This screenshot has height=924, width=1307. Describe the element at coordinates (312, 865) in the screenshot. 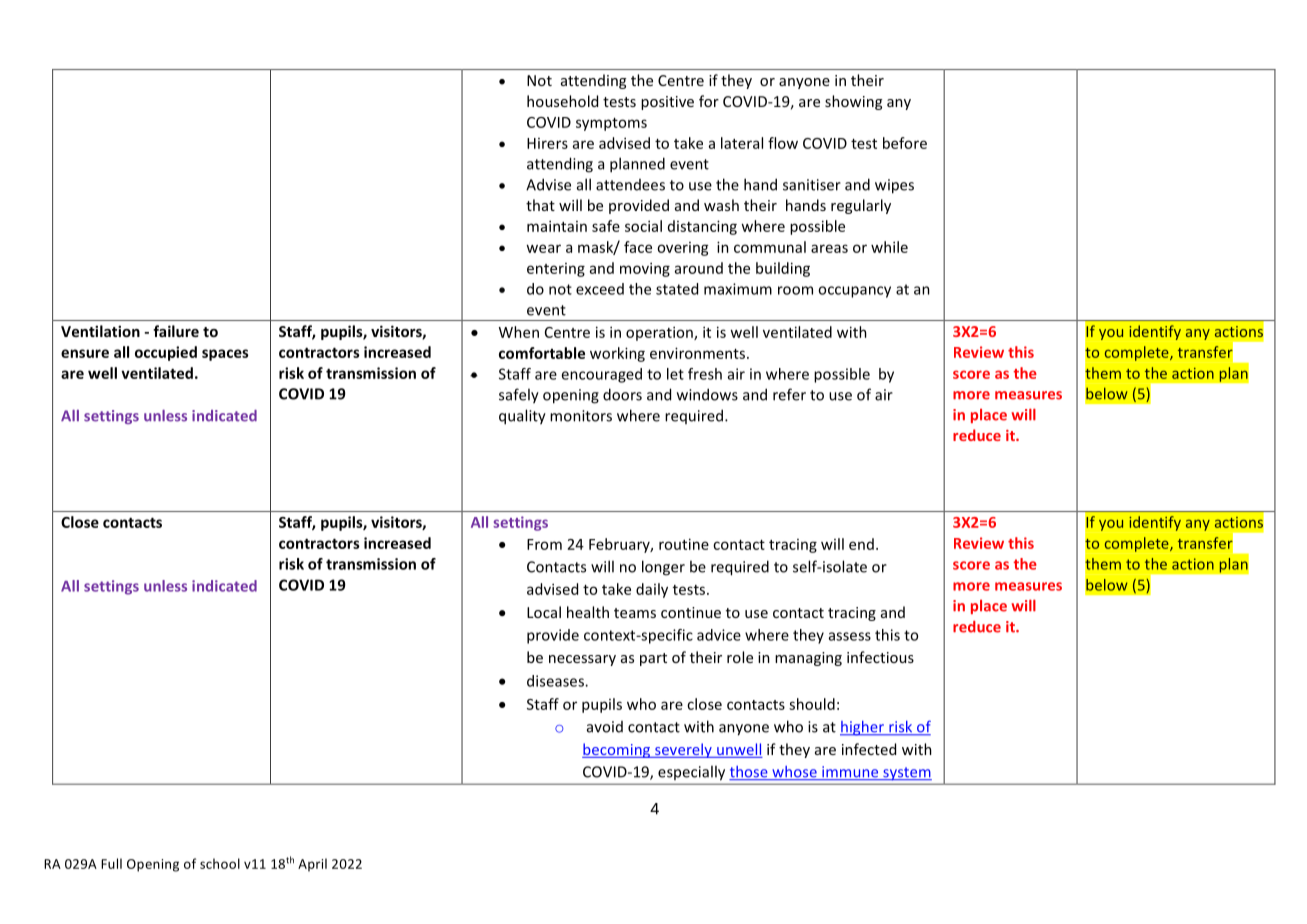

I see `April` at that location.
